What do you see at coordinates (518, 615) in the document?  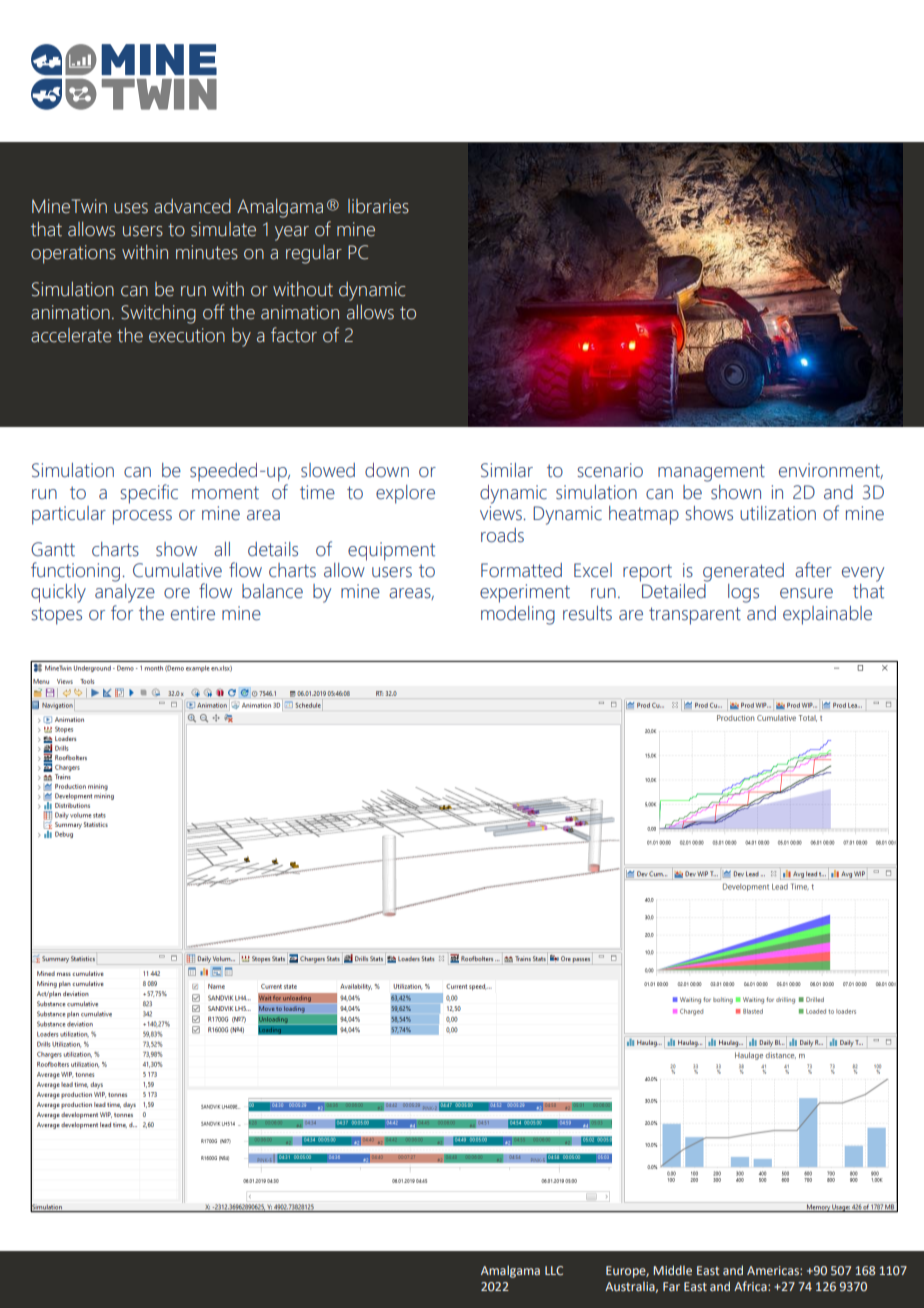 I see `modeling` at bounding box center [518, 615].
